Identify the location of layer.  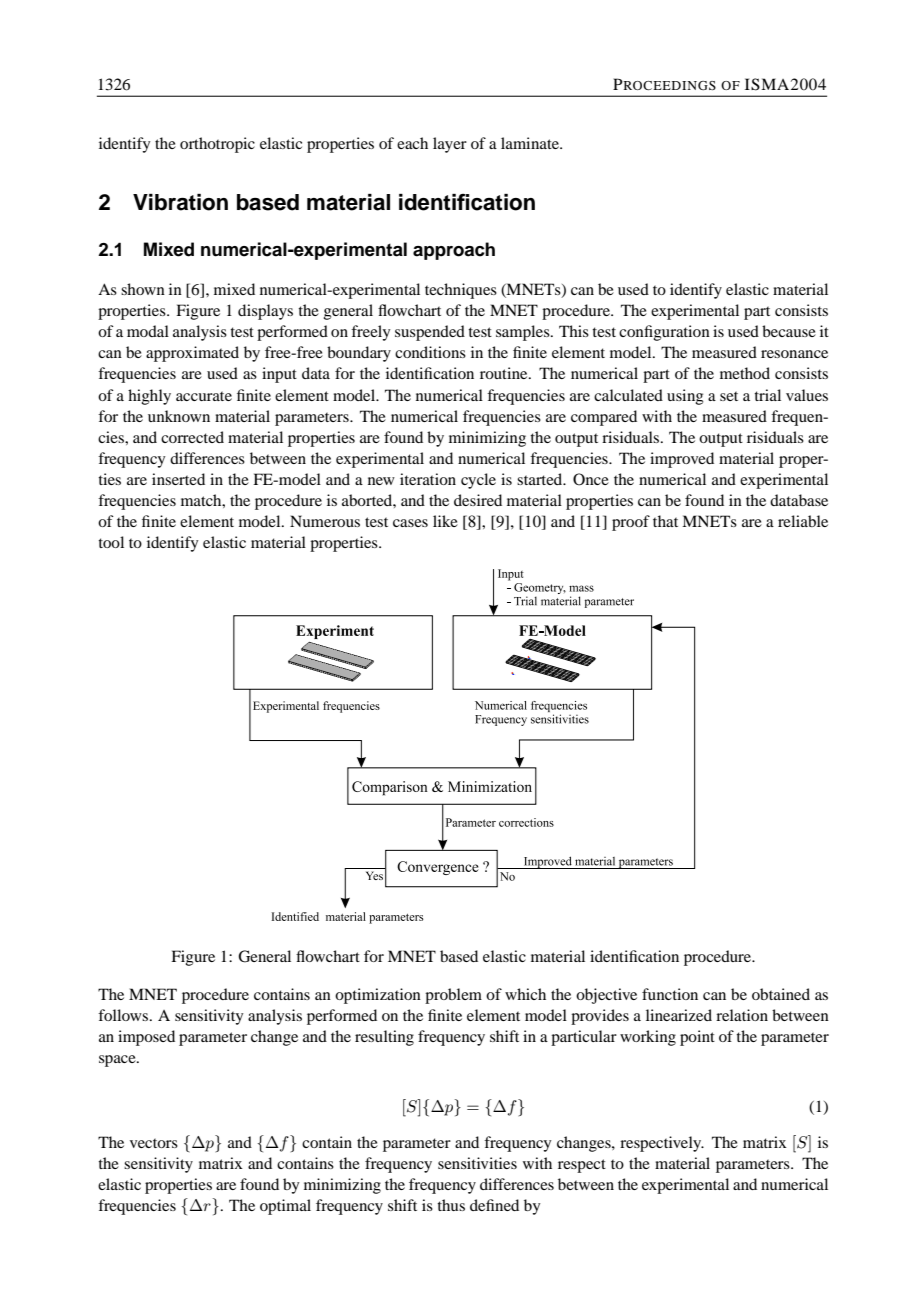
(450, 145).
